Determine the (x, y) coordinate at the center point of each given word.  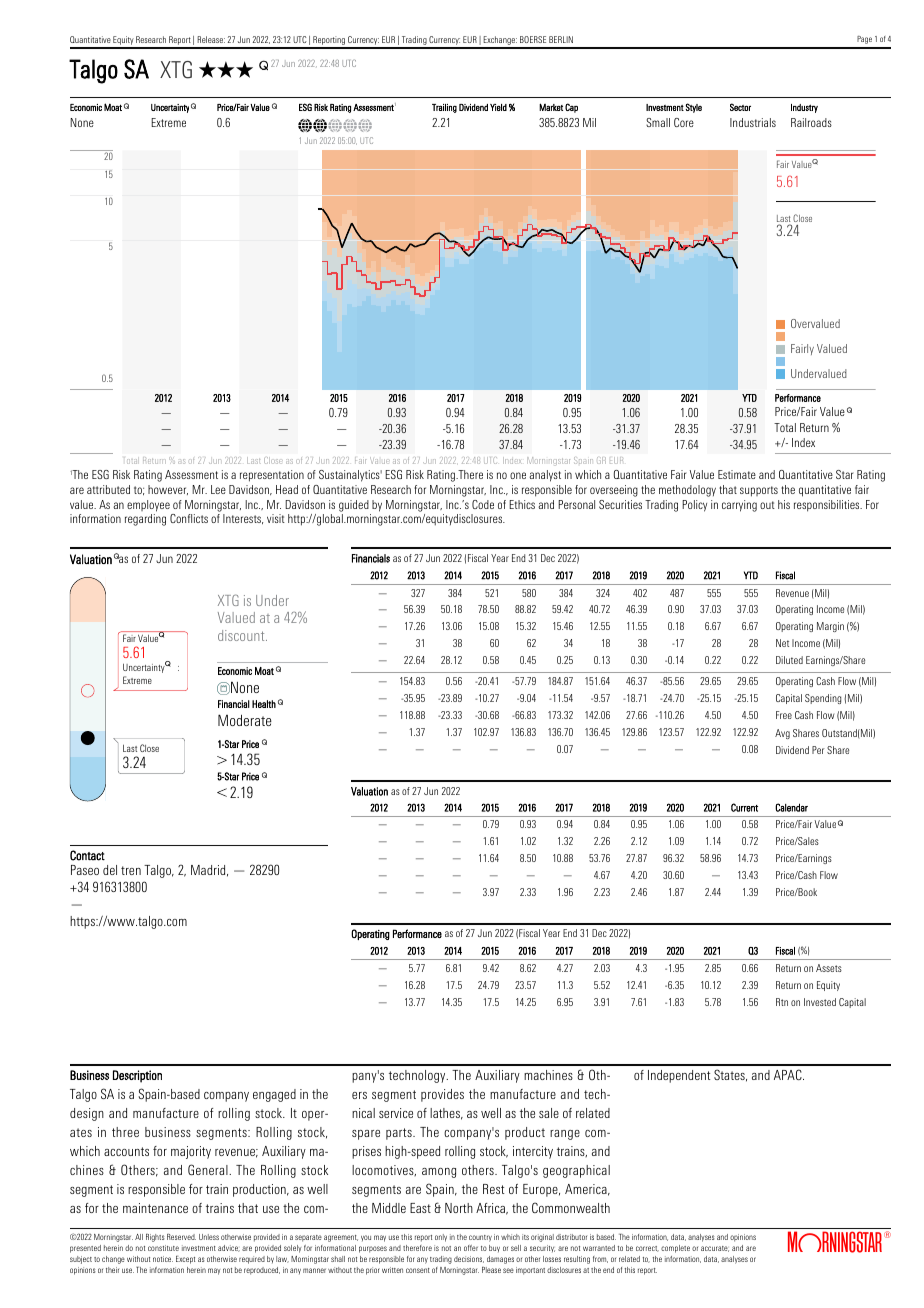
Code (483, 504)
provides (442, 1095)
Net (782, 643)
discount (242, 635)
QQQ (226, 69)
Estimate (737, 474)
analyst (545, 476)
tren (131, 870)
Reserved (181, 1237)
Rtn (782, 1002)
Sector (740, 107)
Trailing (444, 108)
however (168, 490)
